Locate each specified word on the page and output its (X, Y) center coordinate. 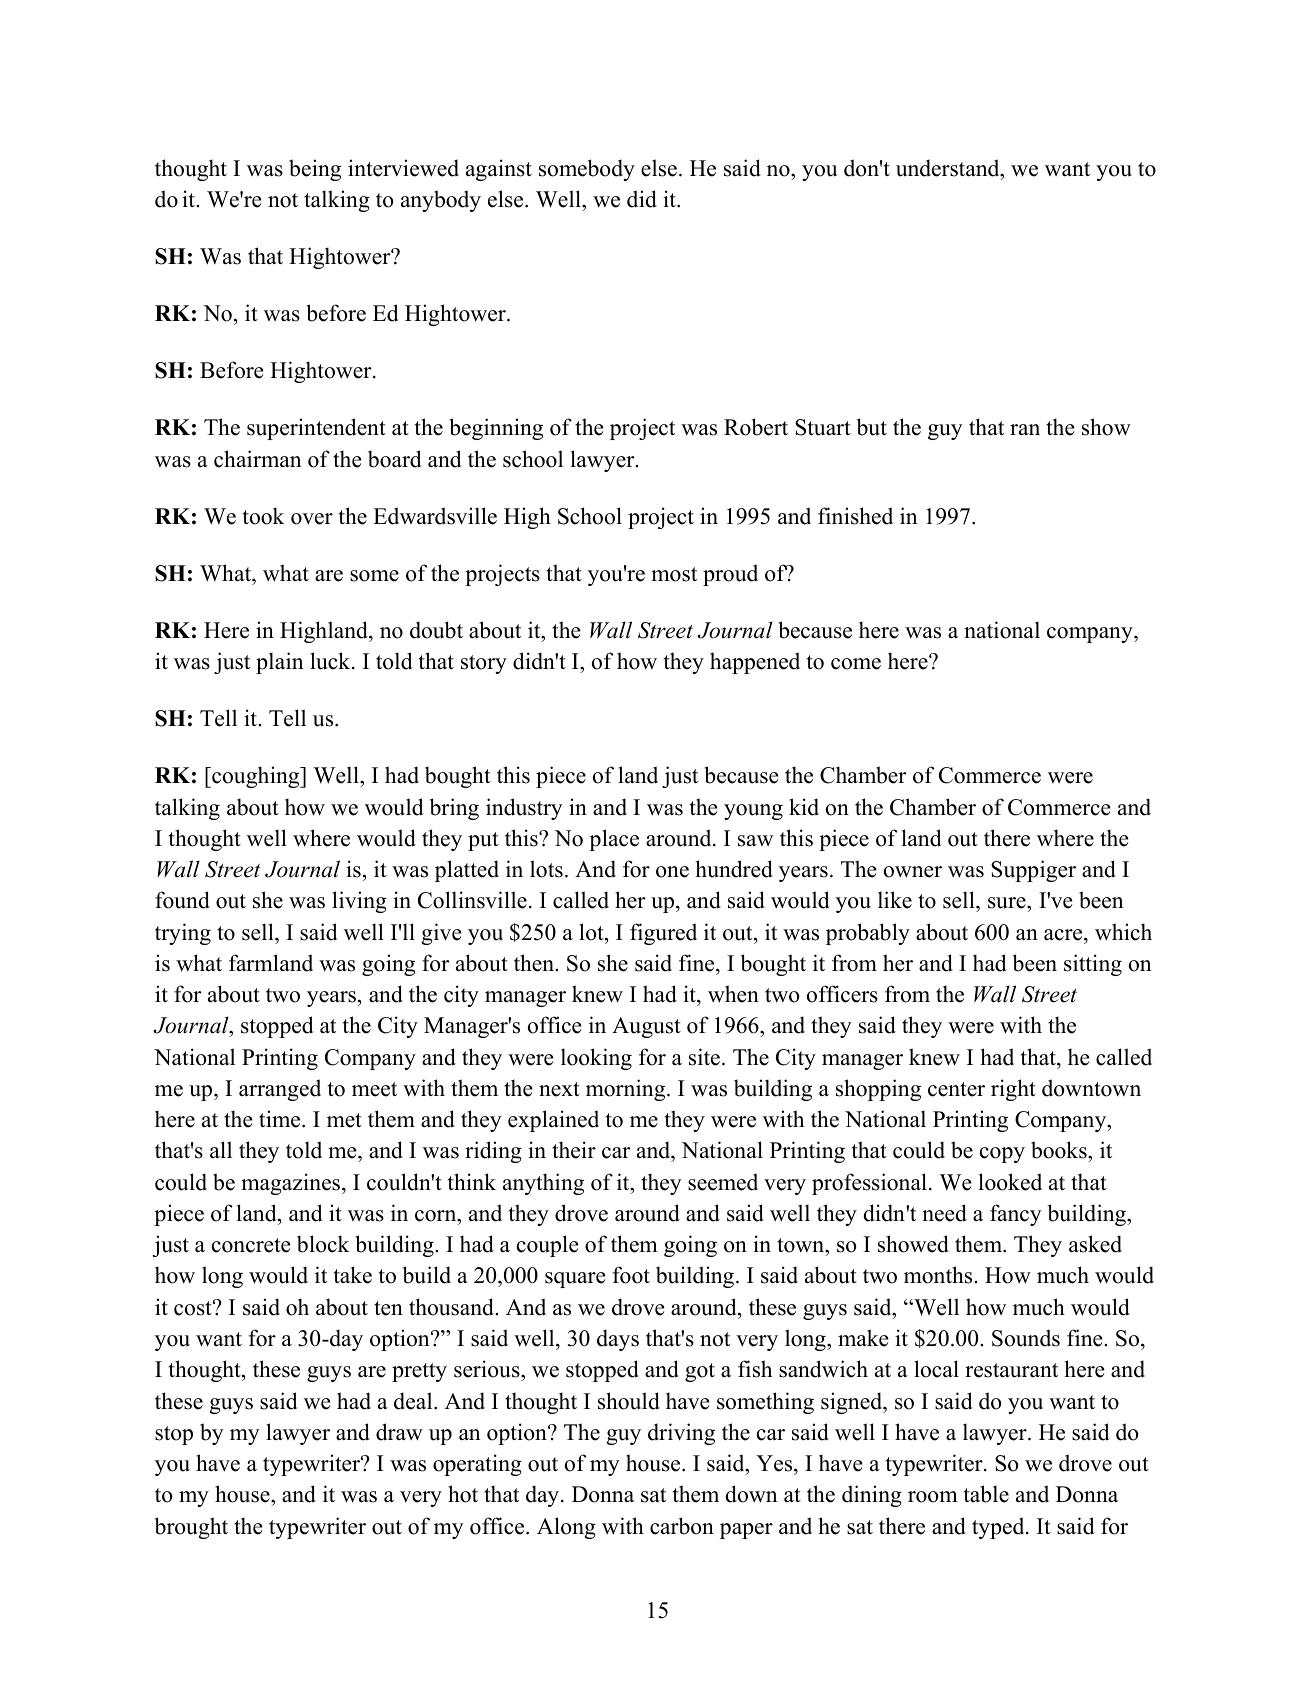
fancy (1016, 1215)
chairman (257, 459)
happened (755, 663)
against (499, 170)
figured (663, 934)
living (359, 902)
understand (949, 168)
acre (1064, 935)
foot (631, 1275)
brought (191, 1528)
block (323, 1244)
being (315, 170)
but (872, 427)
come (856, 664)
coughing (256, 777)
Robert (756, 427)
